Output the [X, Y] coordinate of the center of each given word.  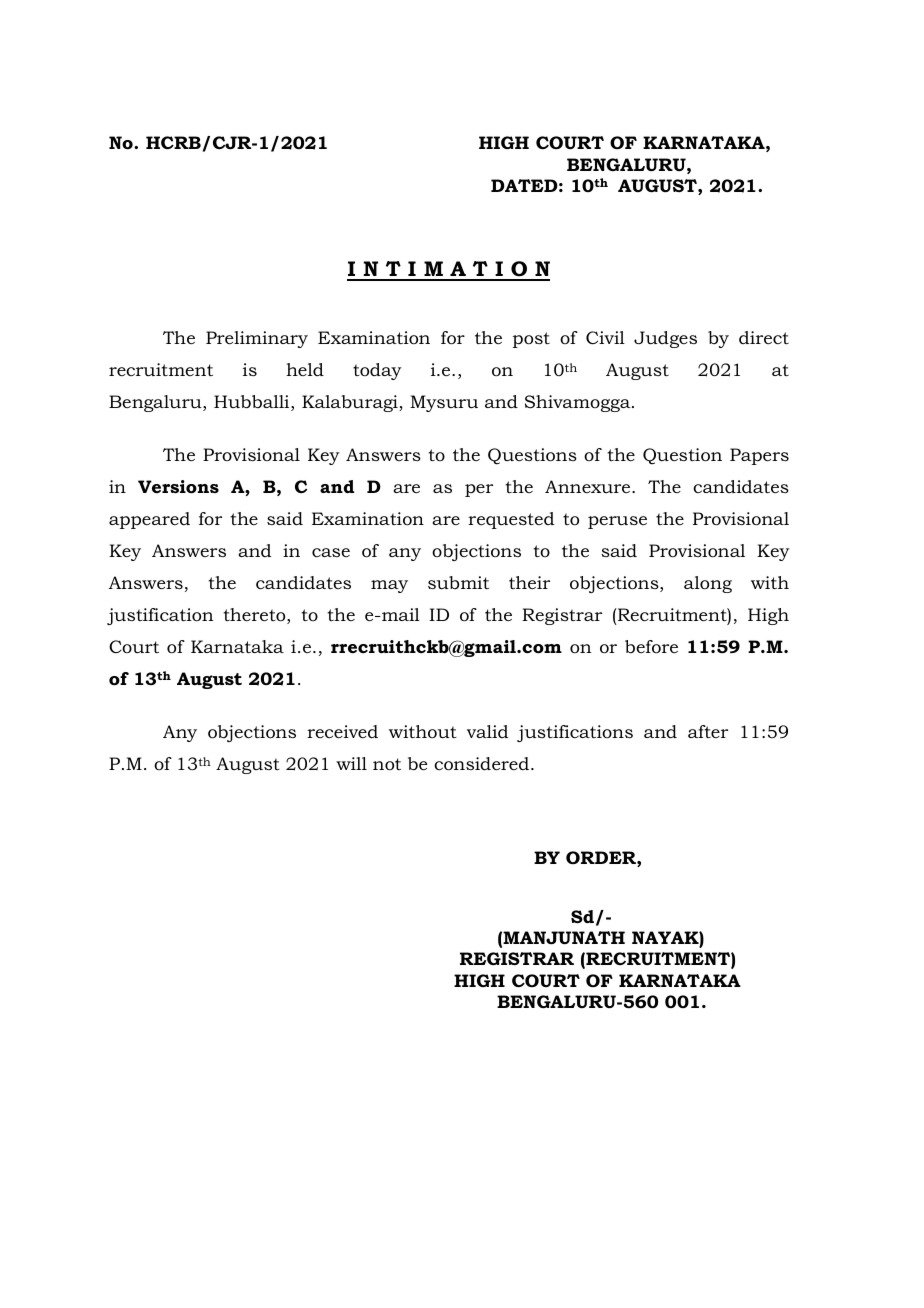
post [531, 340]
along [708, 584]
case [331, 552]
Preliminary [257, 339]
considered [483, 764]
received [342, 731]
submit [458, 582]
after [708, 731]
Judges [665, 339]
